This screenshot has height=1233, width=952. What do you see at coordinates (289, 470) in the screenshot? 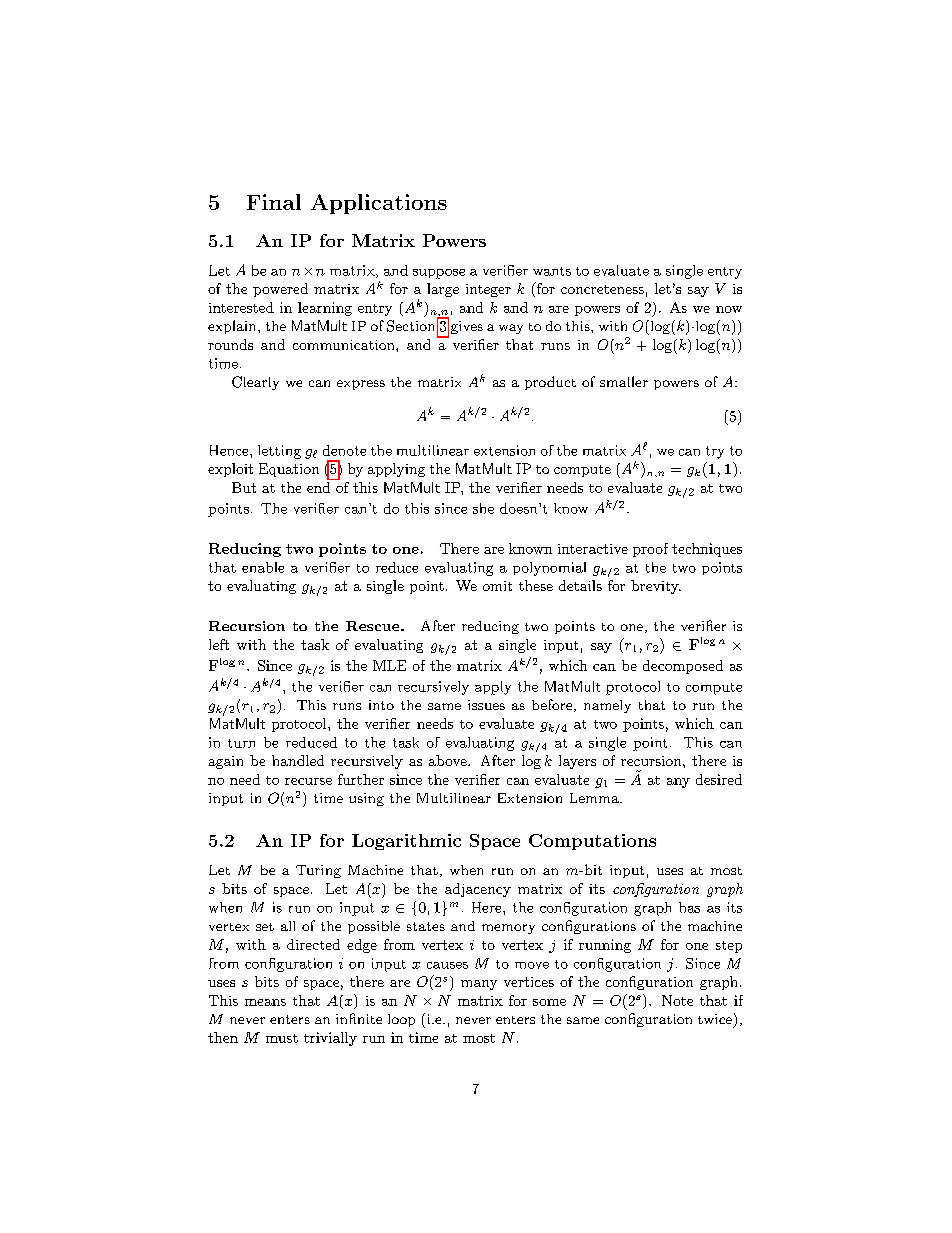
I see `Equation` at bounding box center [289, 470].
